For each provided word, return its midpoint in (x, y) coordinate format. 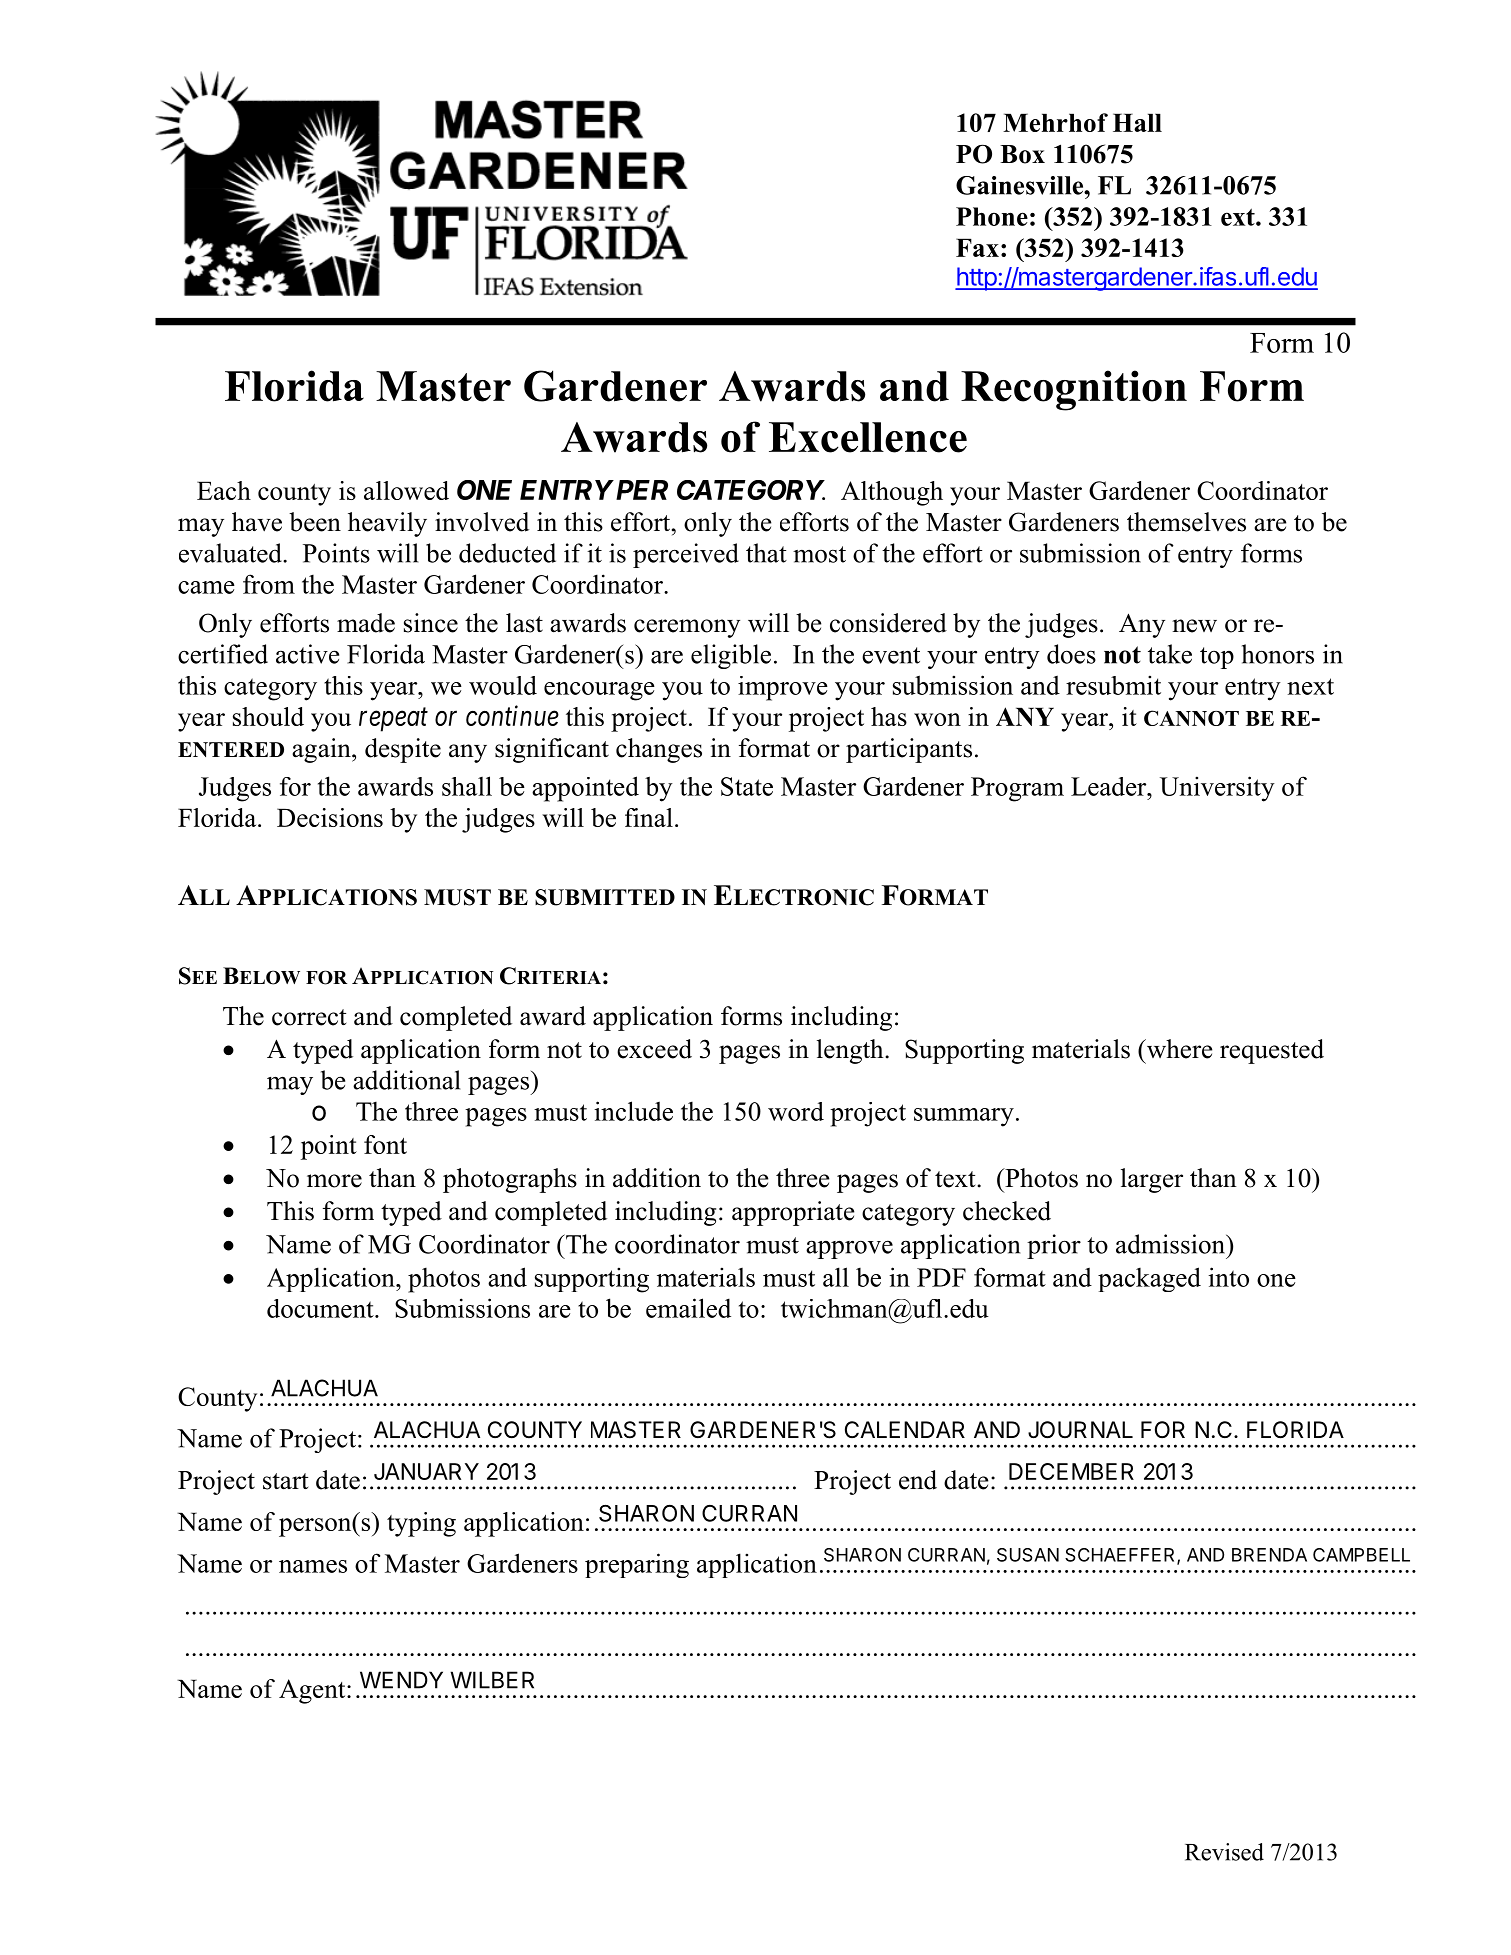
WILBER (492, 1680)
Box (1022, 154)
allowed (406, 490)
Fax (977, 247)
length (851, 1051)
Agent (313, 1691)
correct (309, 1017)
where (1178, 1049)
